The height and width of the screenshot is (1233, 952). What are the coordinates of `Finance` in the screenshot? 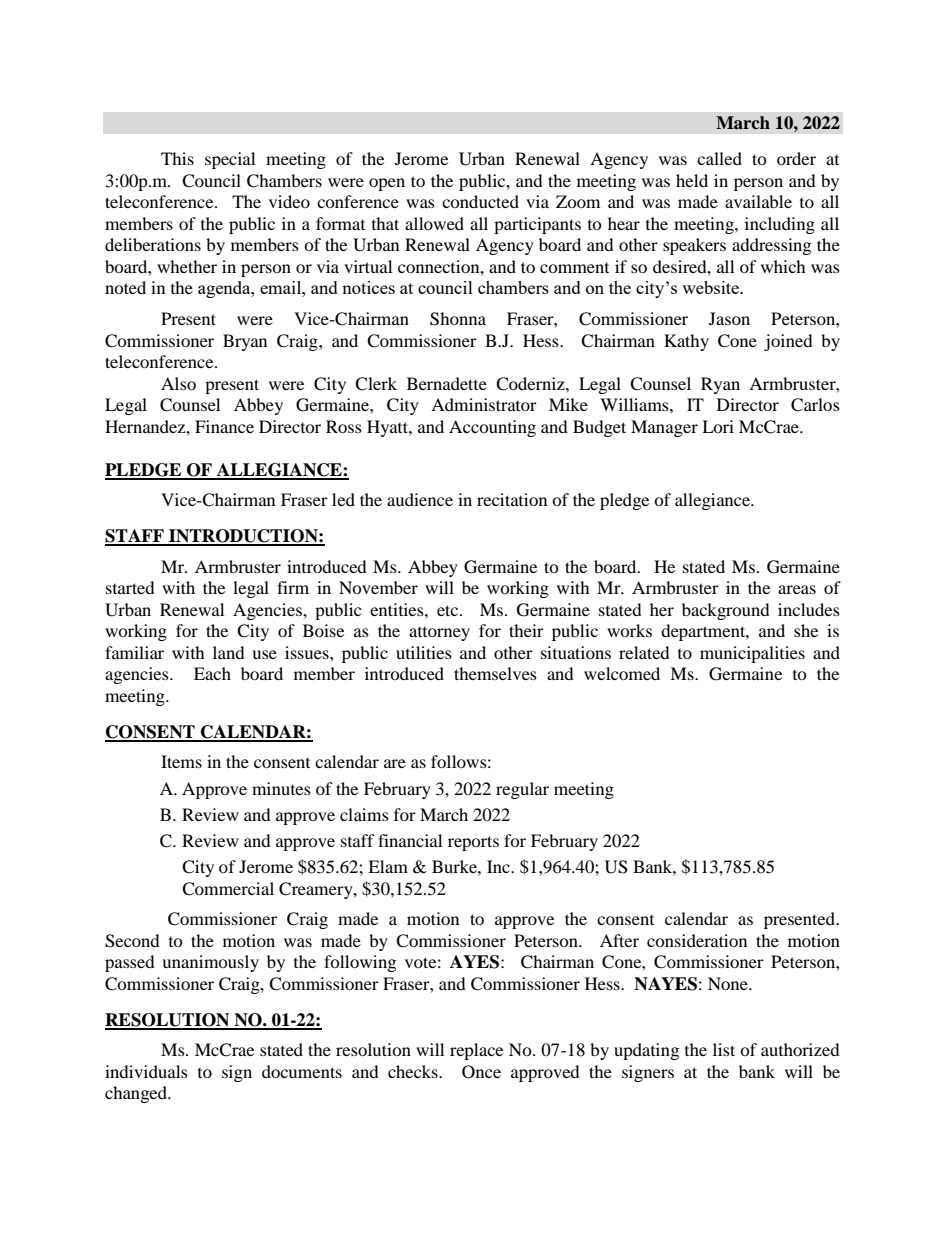 It's located at (224, 426).
